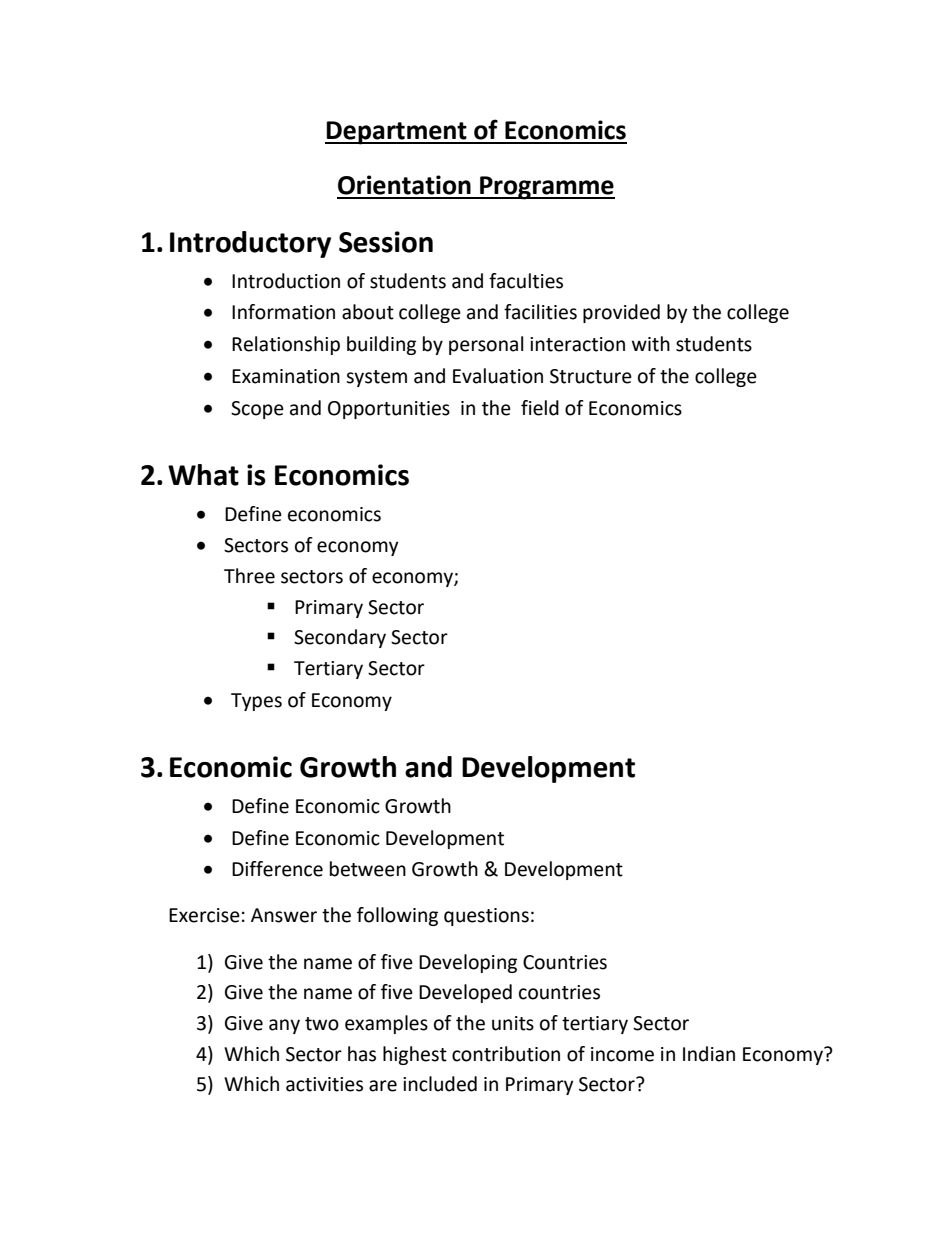  Describe the element at coordinates (256, 702) in the page. I see `Types` at that location.
